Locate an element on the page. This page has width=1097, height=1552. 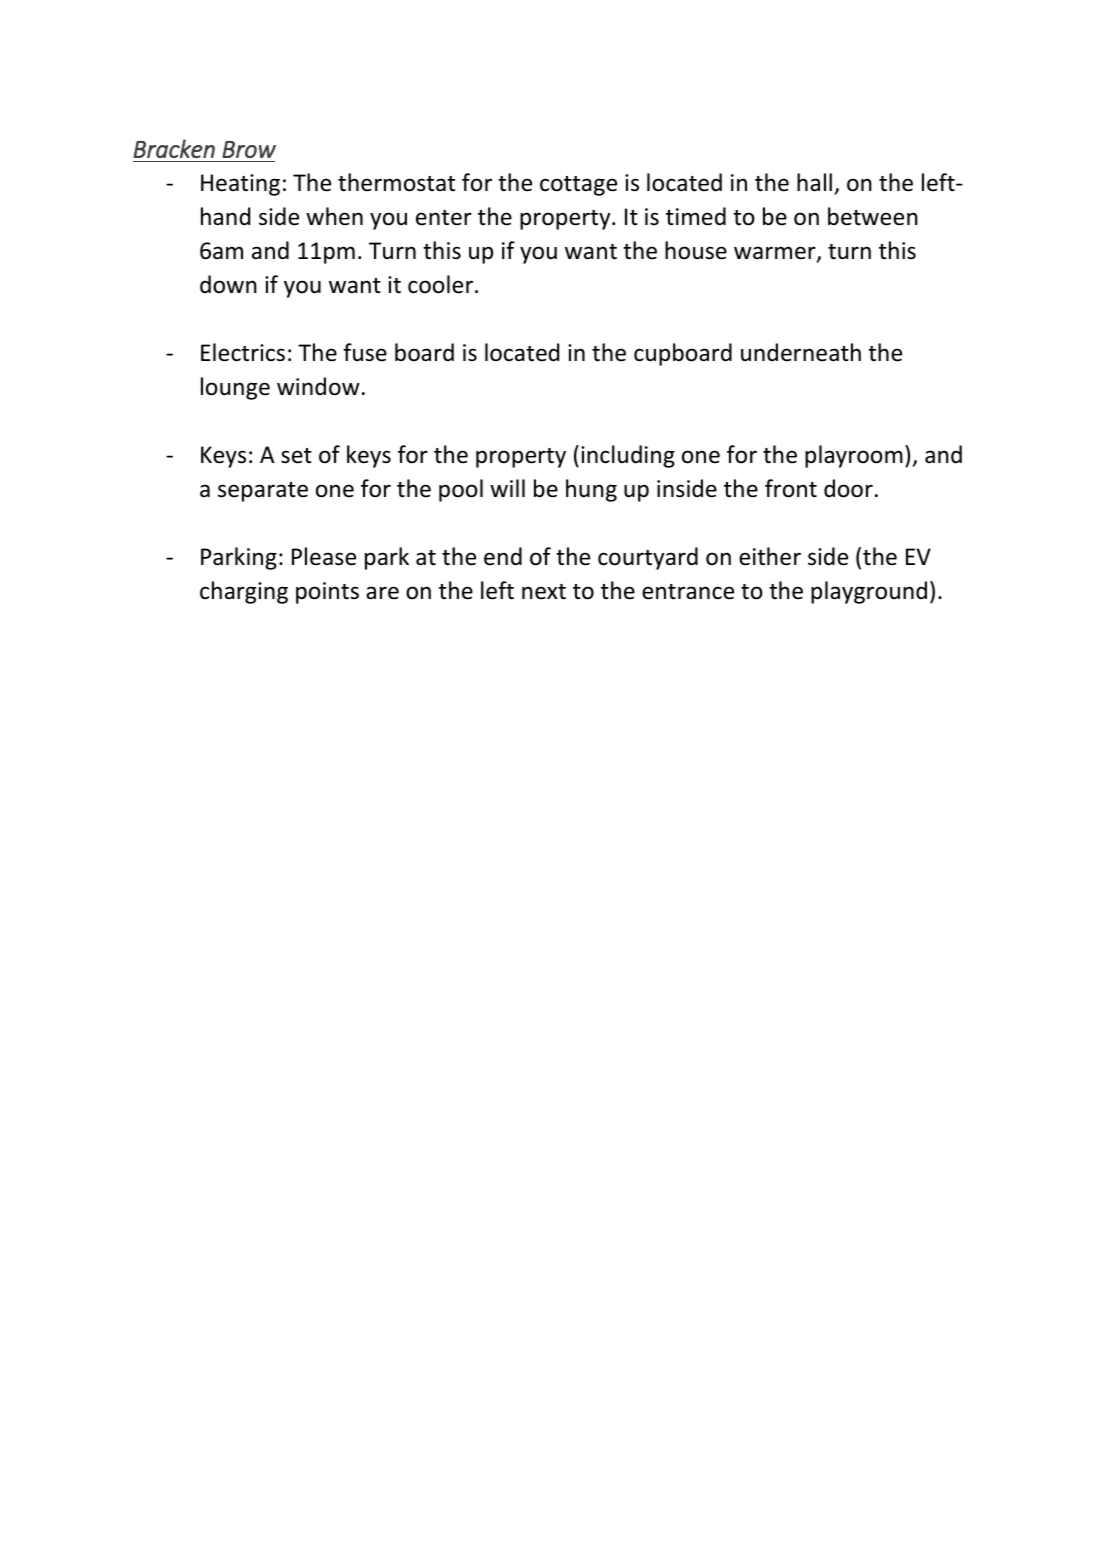
including is located at coordinates (628, 456).
